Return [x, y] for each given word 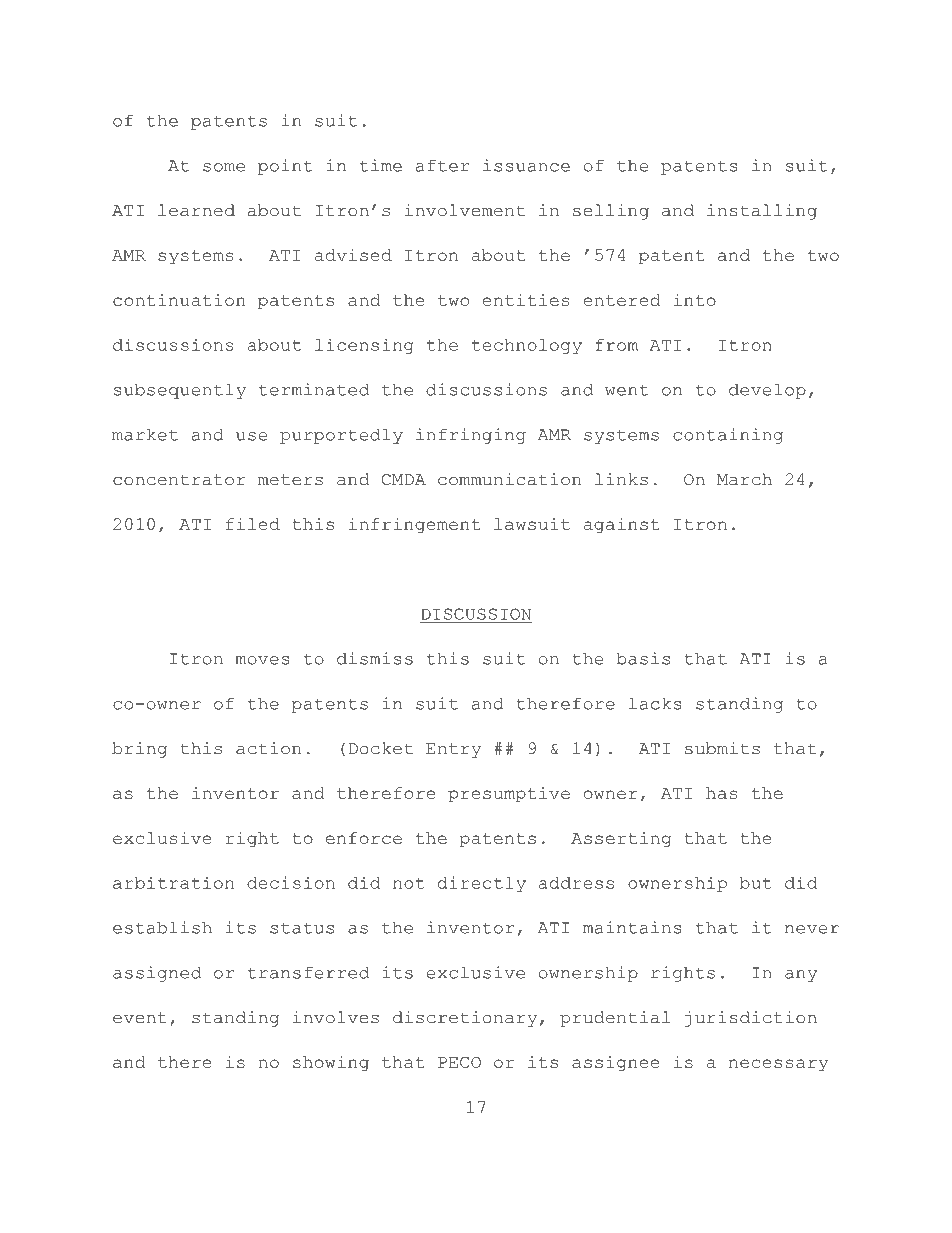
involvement [465, 210]
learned [196, 210]
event [140, 1018]
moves [262, 660]
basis [643, 658]
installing [762, 212]
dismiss [375, 658]
